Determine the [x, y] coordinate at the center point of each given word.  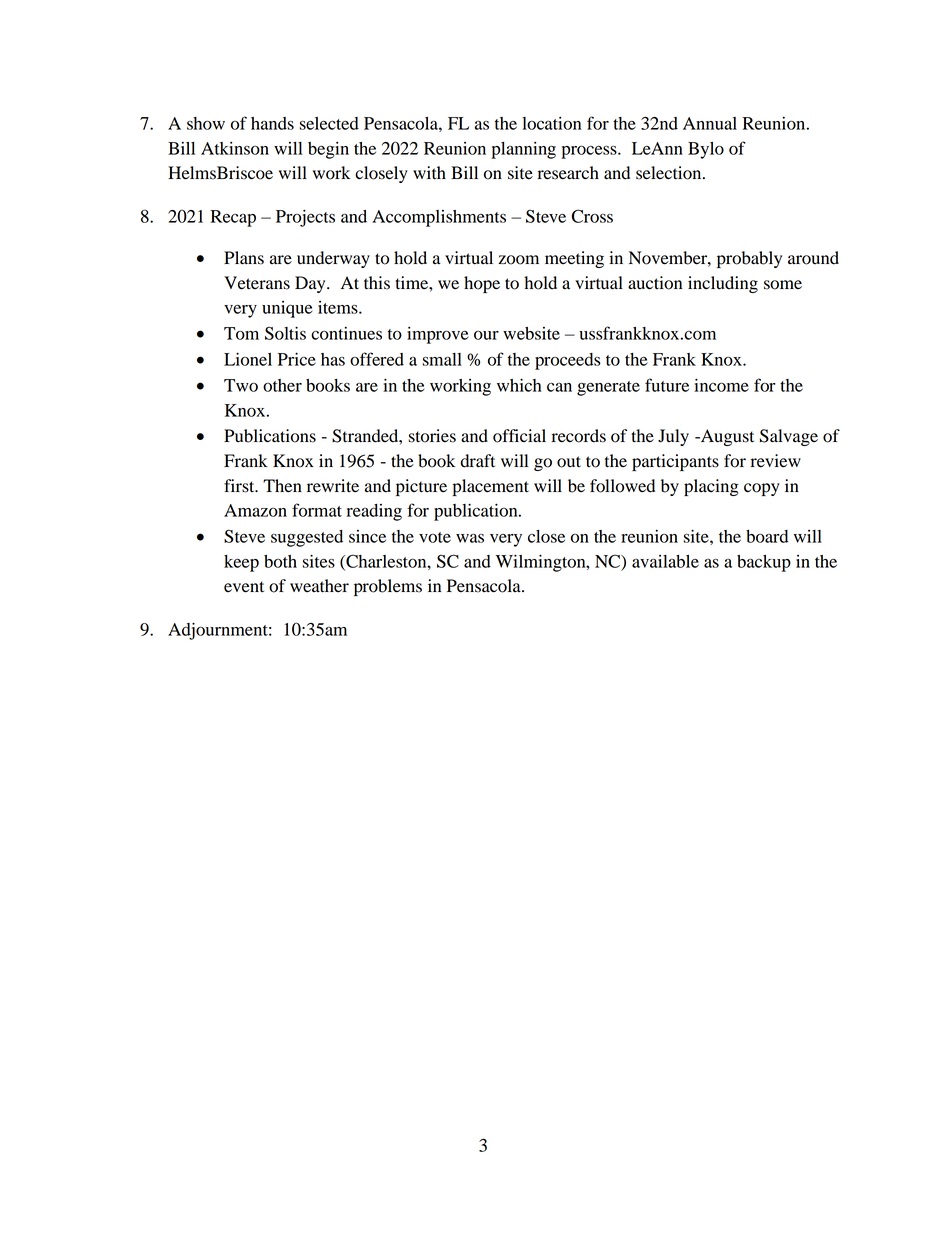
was [470, 538]
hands [272, 123]
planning [523, 150]
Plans [244, 258]
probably [749, 259]
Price [297, 359]
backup [764, 563]
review [775, 461]
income [721, 385]
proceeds [568, 361]
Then [282, 486]
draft [478, 461]
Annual [710, 123]
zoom [518, 260]
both [280, 561]
